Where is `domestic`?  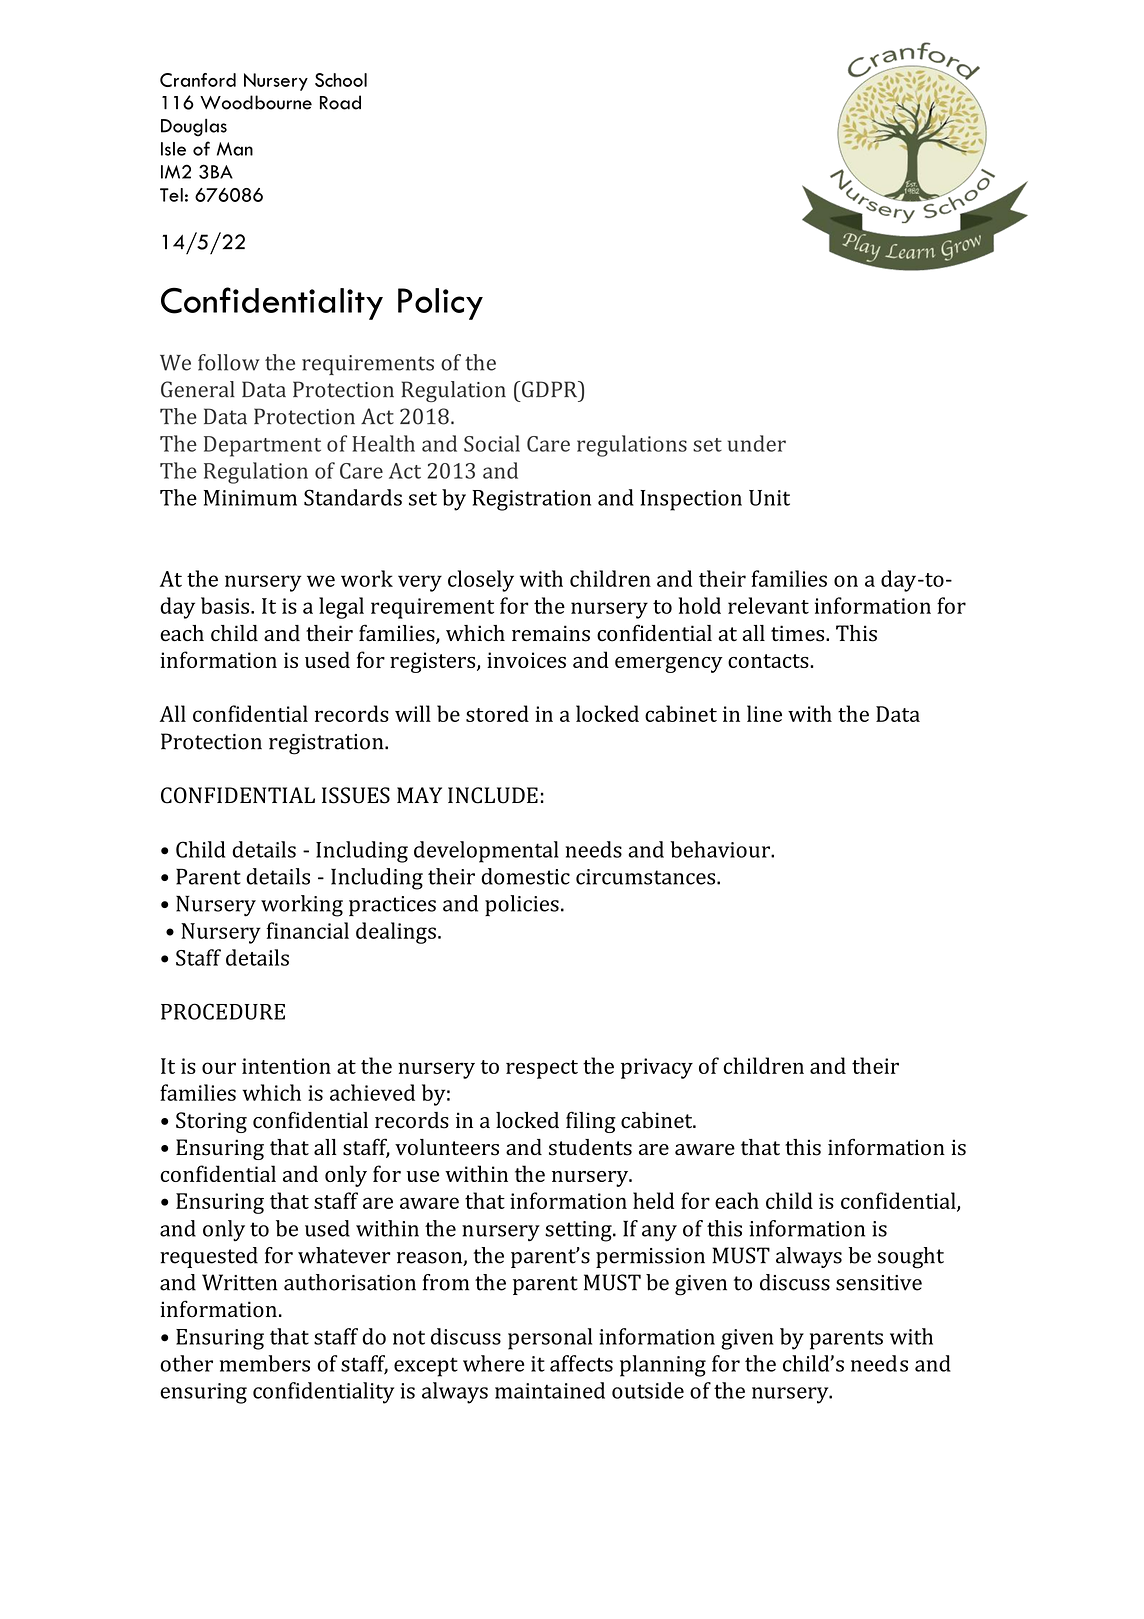
domestic is located at coordinates (525, 876).
